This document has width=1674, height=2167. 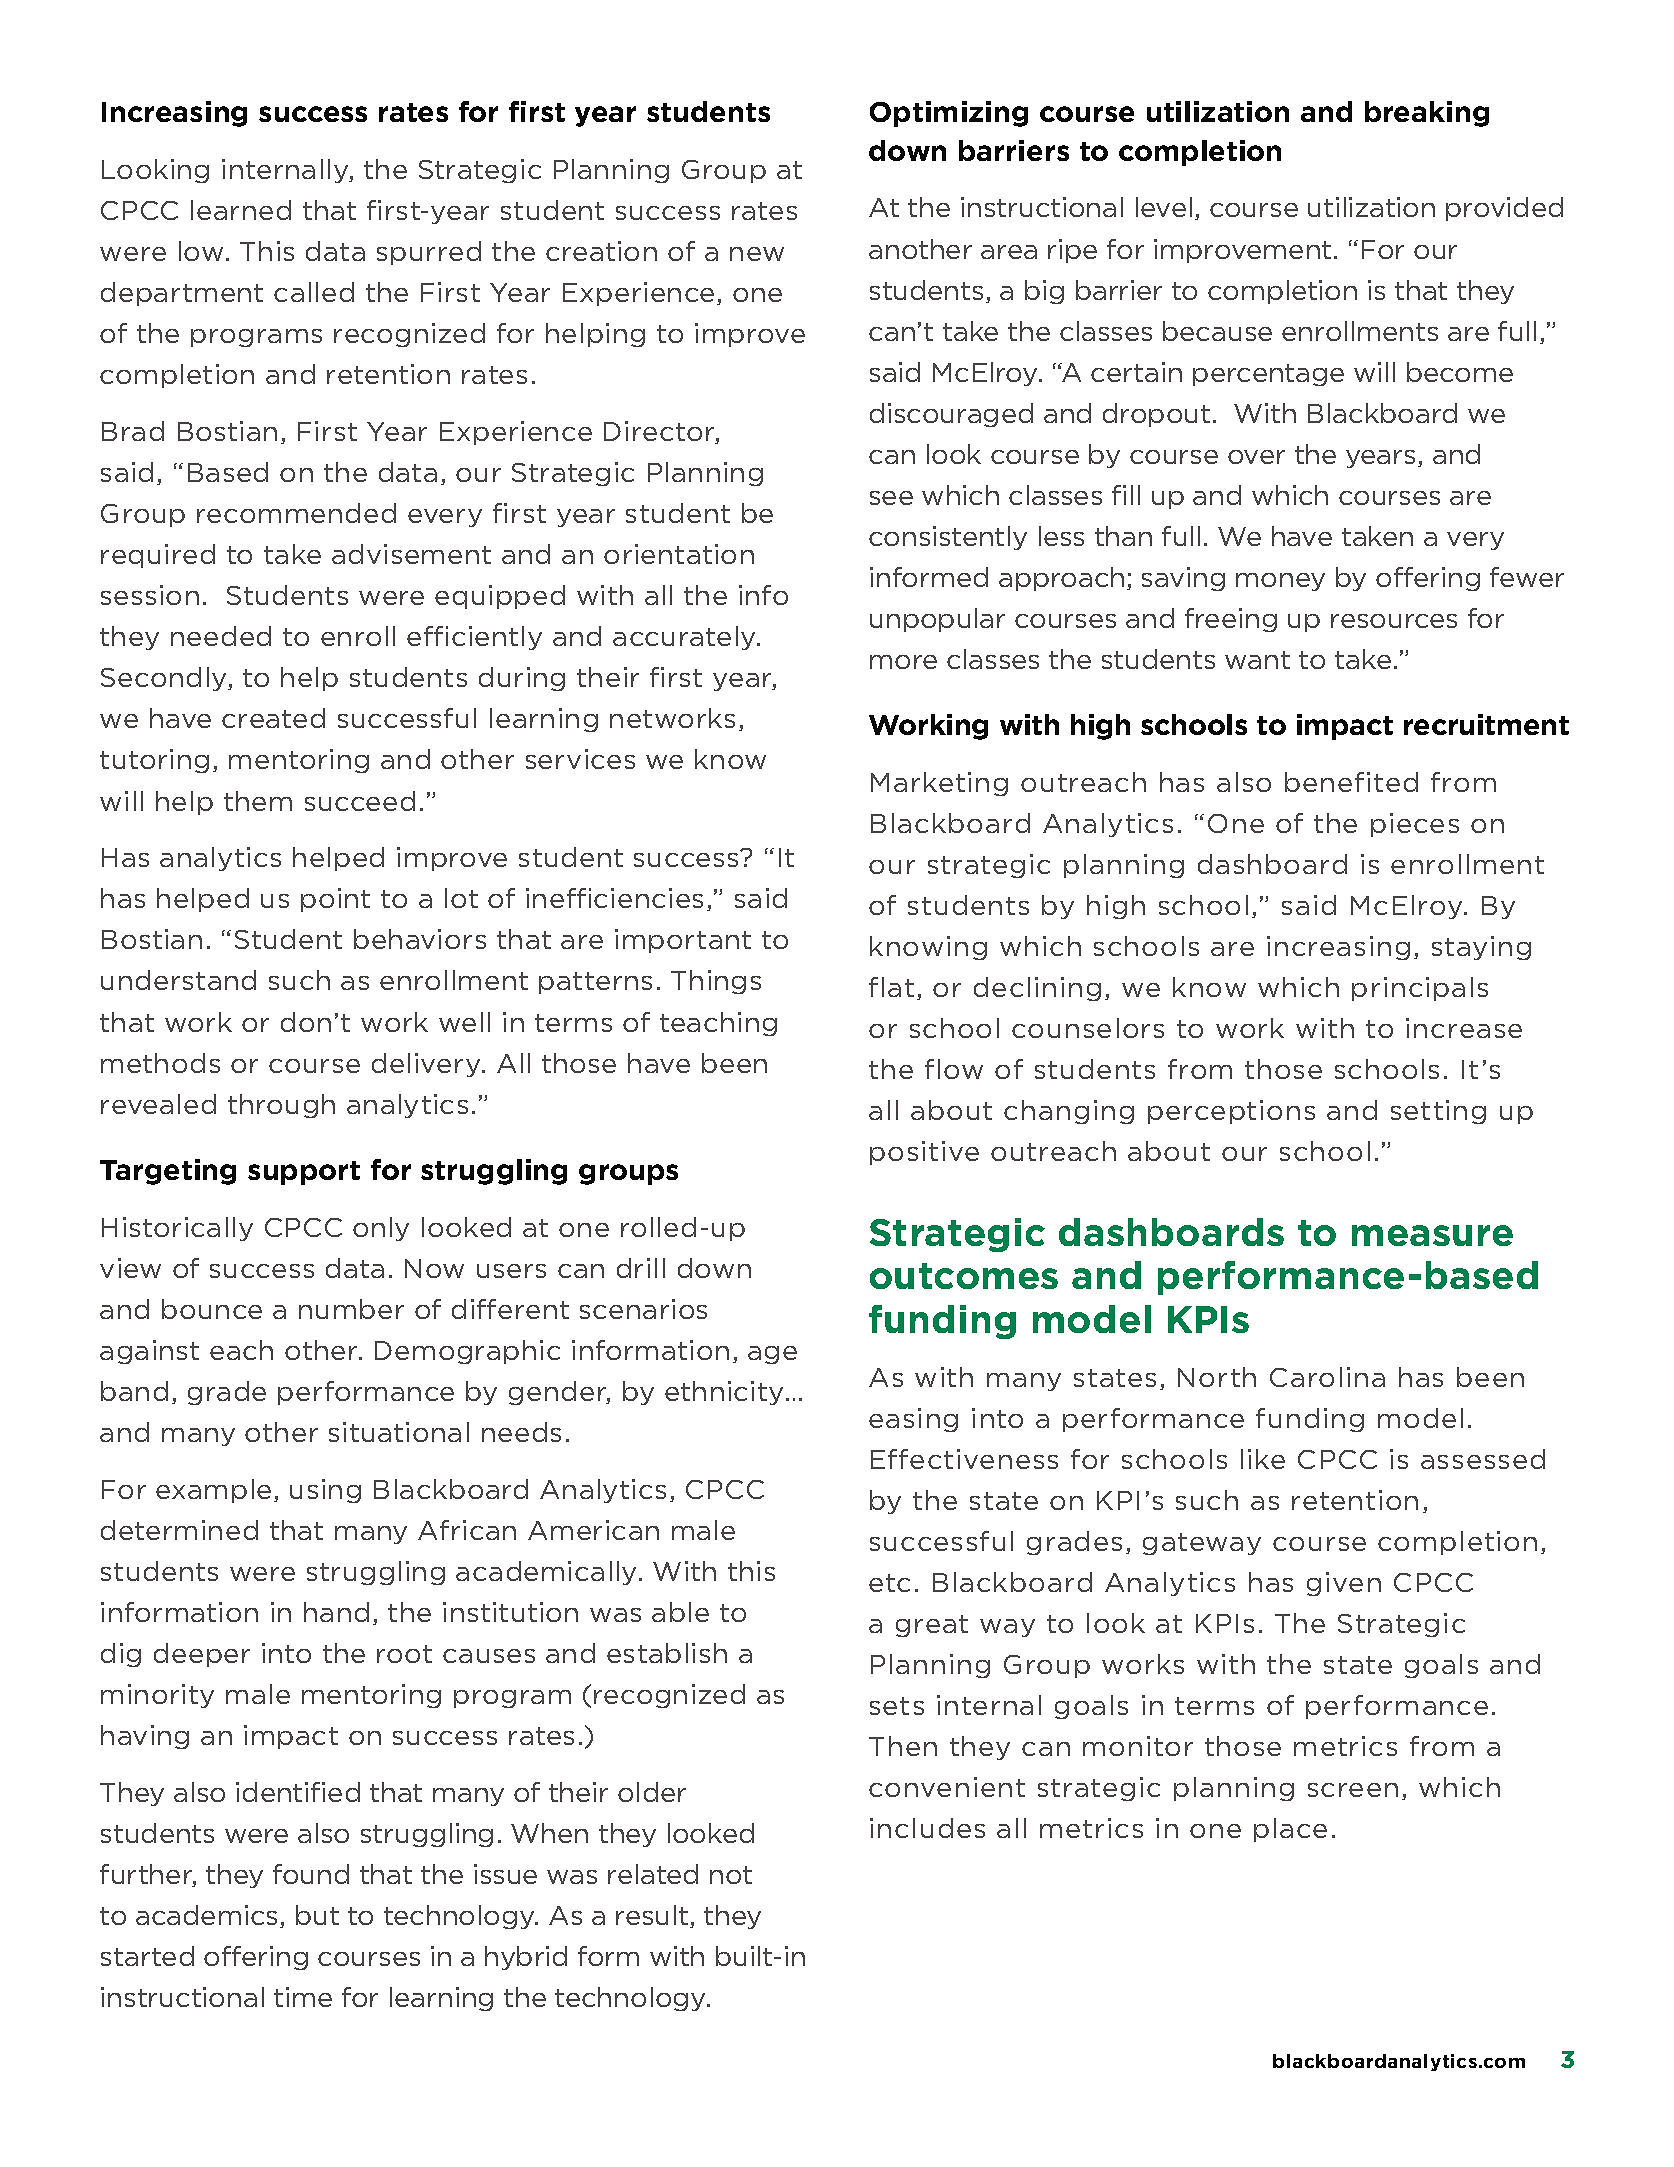 I want to click on new, so click(x=757, y=254).
